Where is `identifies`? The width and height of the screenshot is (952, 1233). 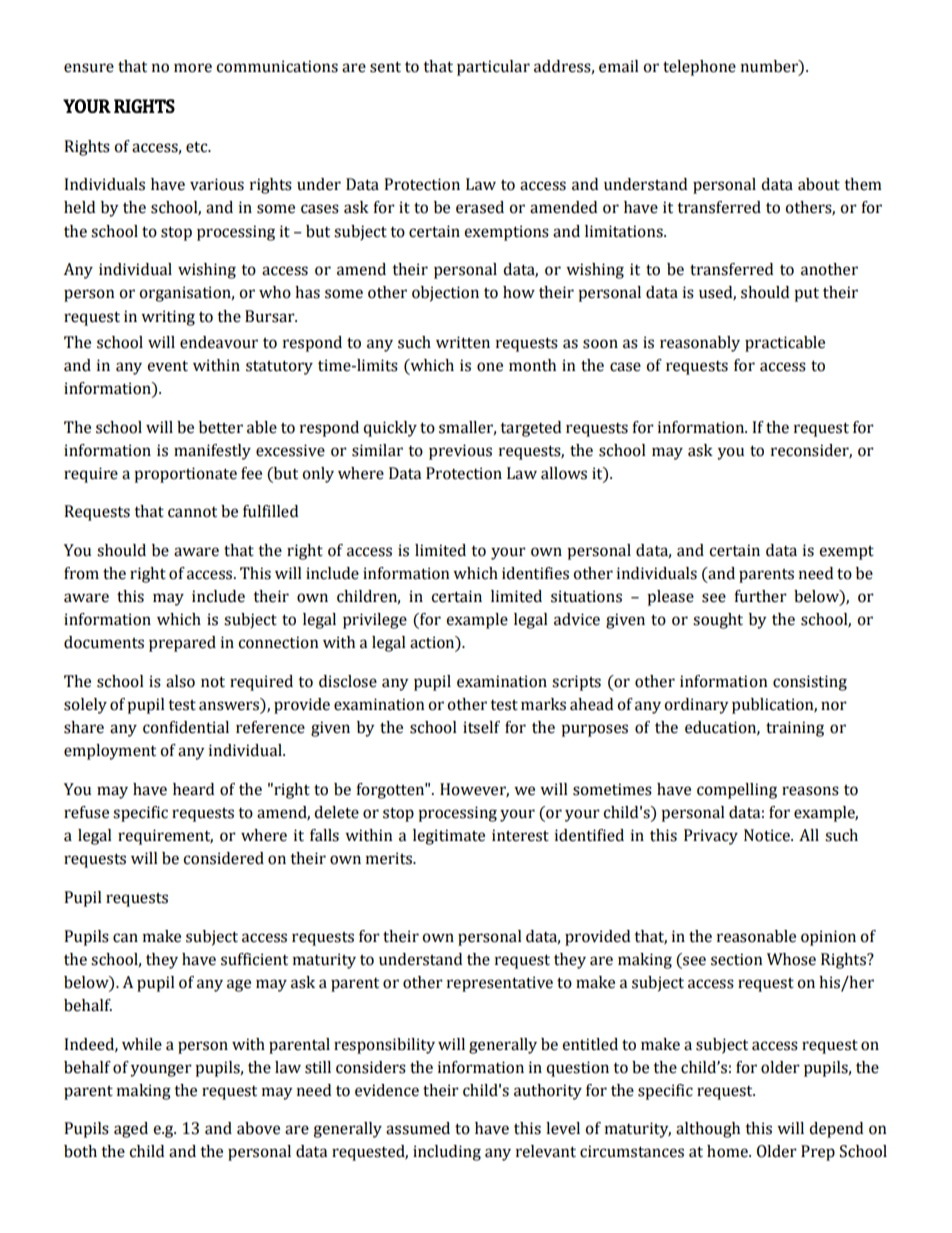
identifies is located at coordinates (535, 573).
